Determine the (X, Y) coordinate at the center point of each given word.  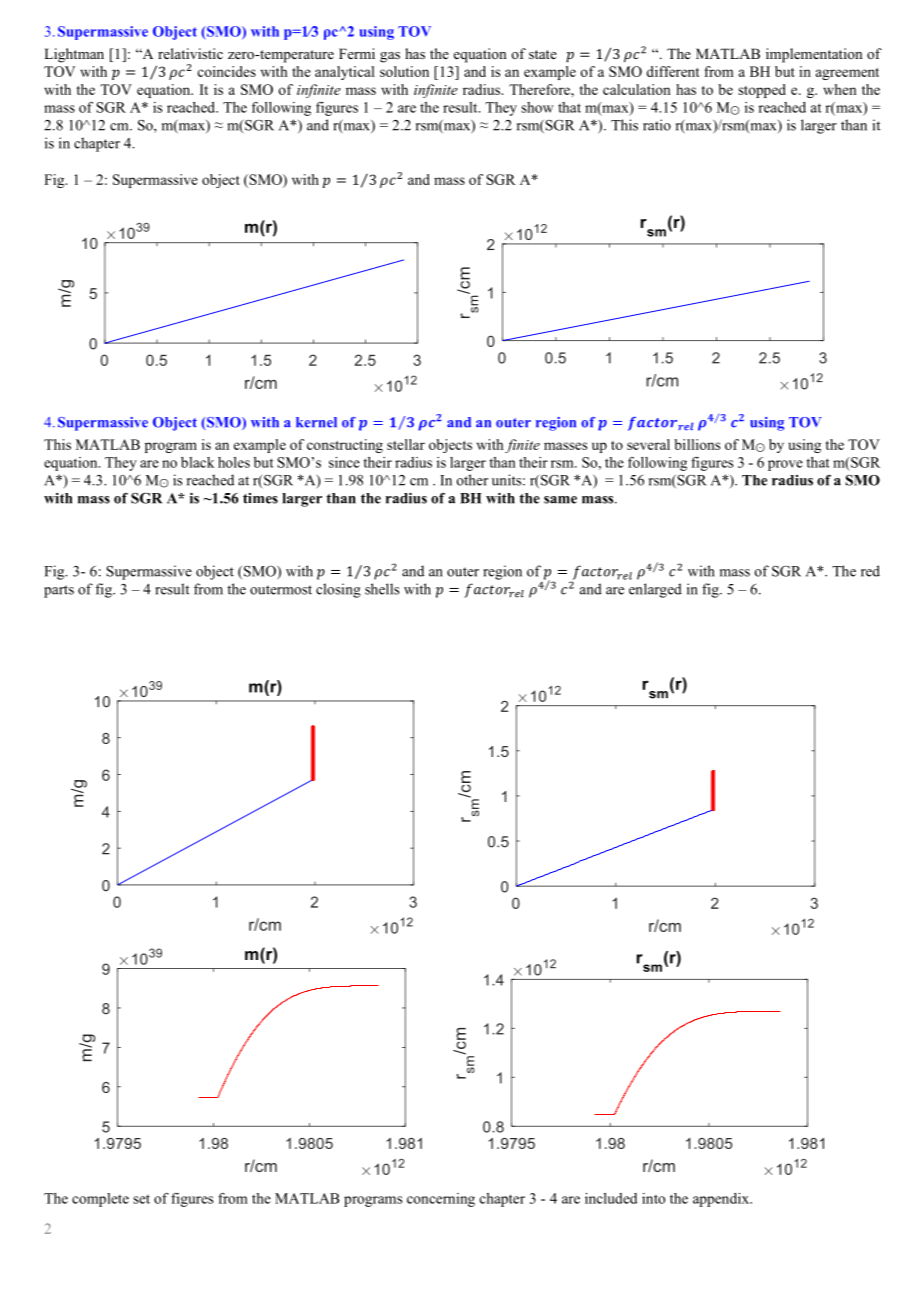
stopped (762, 91)
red (870, 571)
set (141, 1199)
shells (382, 589)
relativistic (190, 53)
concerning (441, 1200)
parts (59, 591)
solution (404, 71)
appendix (722, 1200)
